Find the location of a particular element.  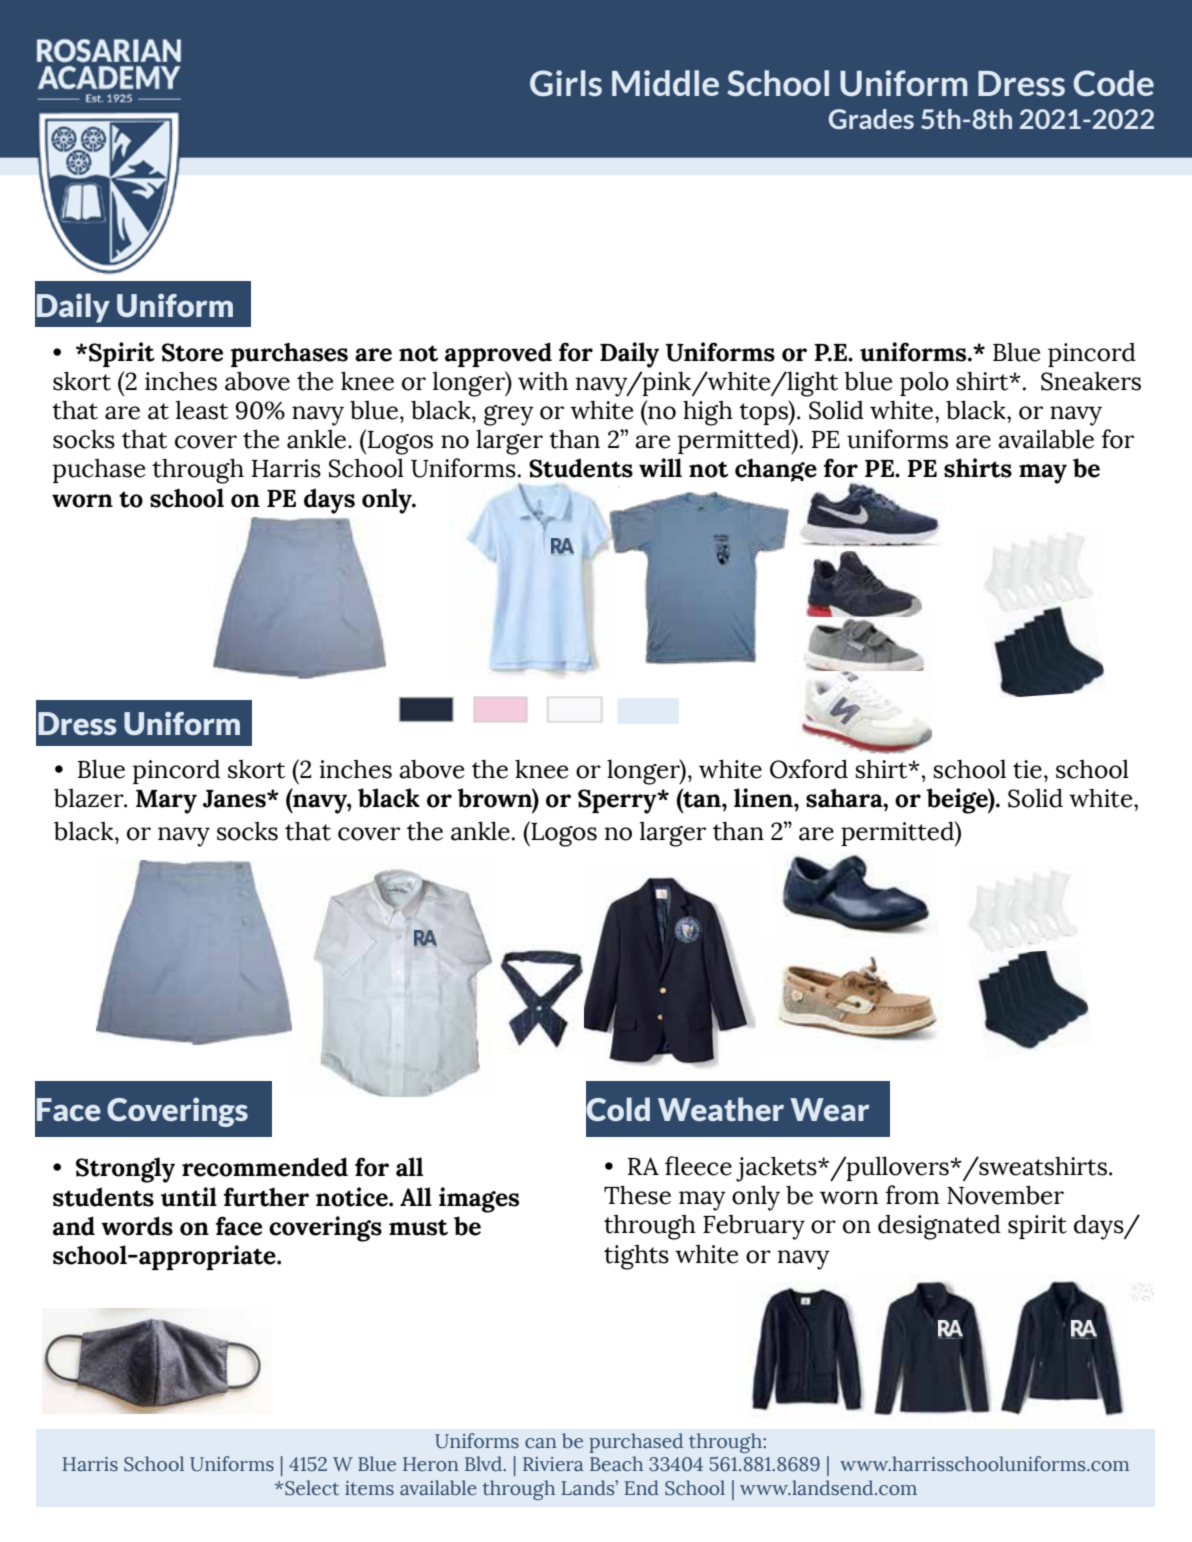

linen is located at coordinates (764, 798).
